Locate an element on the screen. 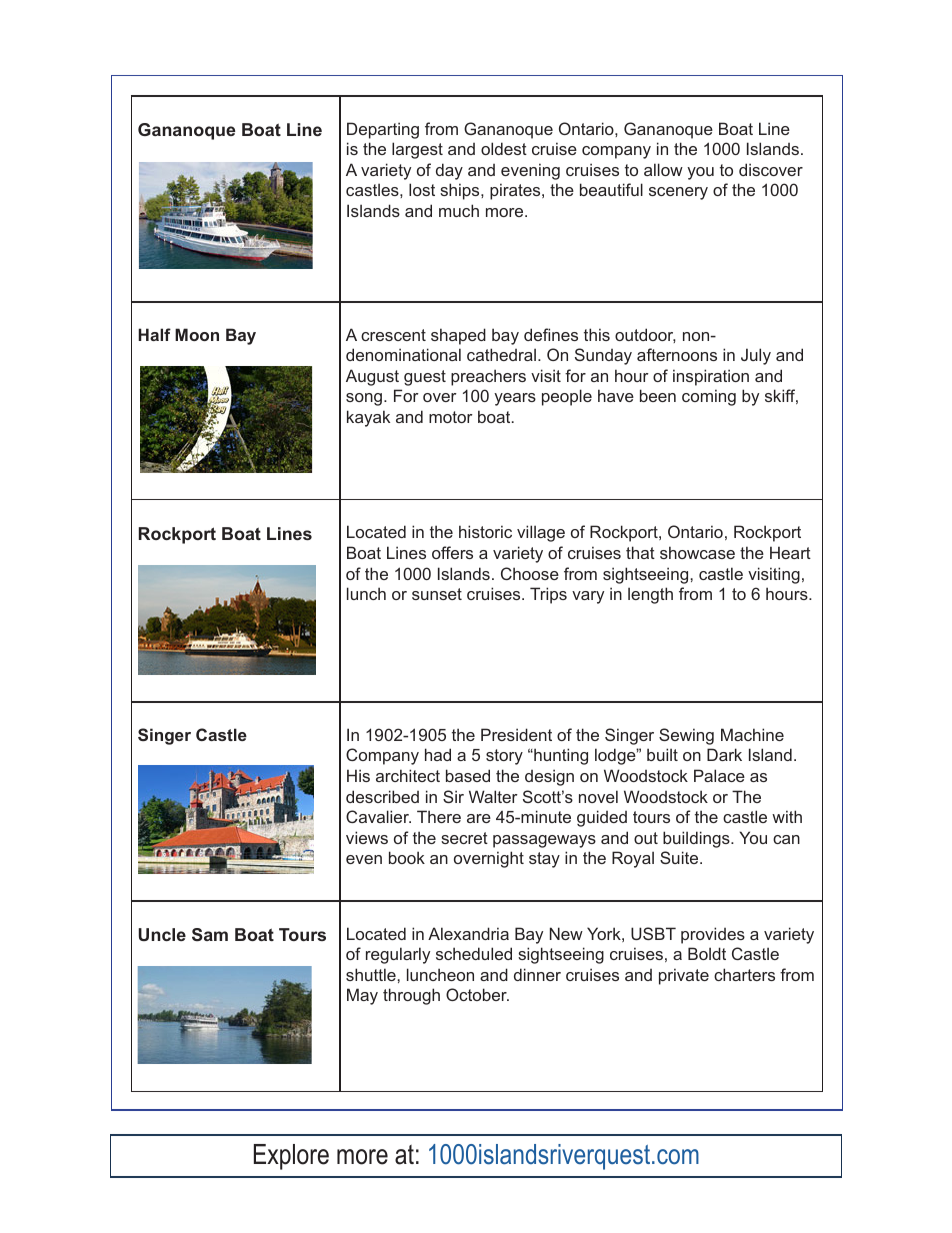  views is located at coordinates (367, 837).
